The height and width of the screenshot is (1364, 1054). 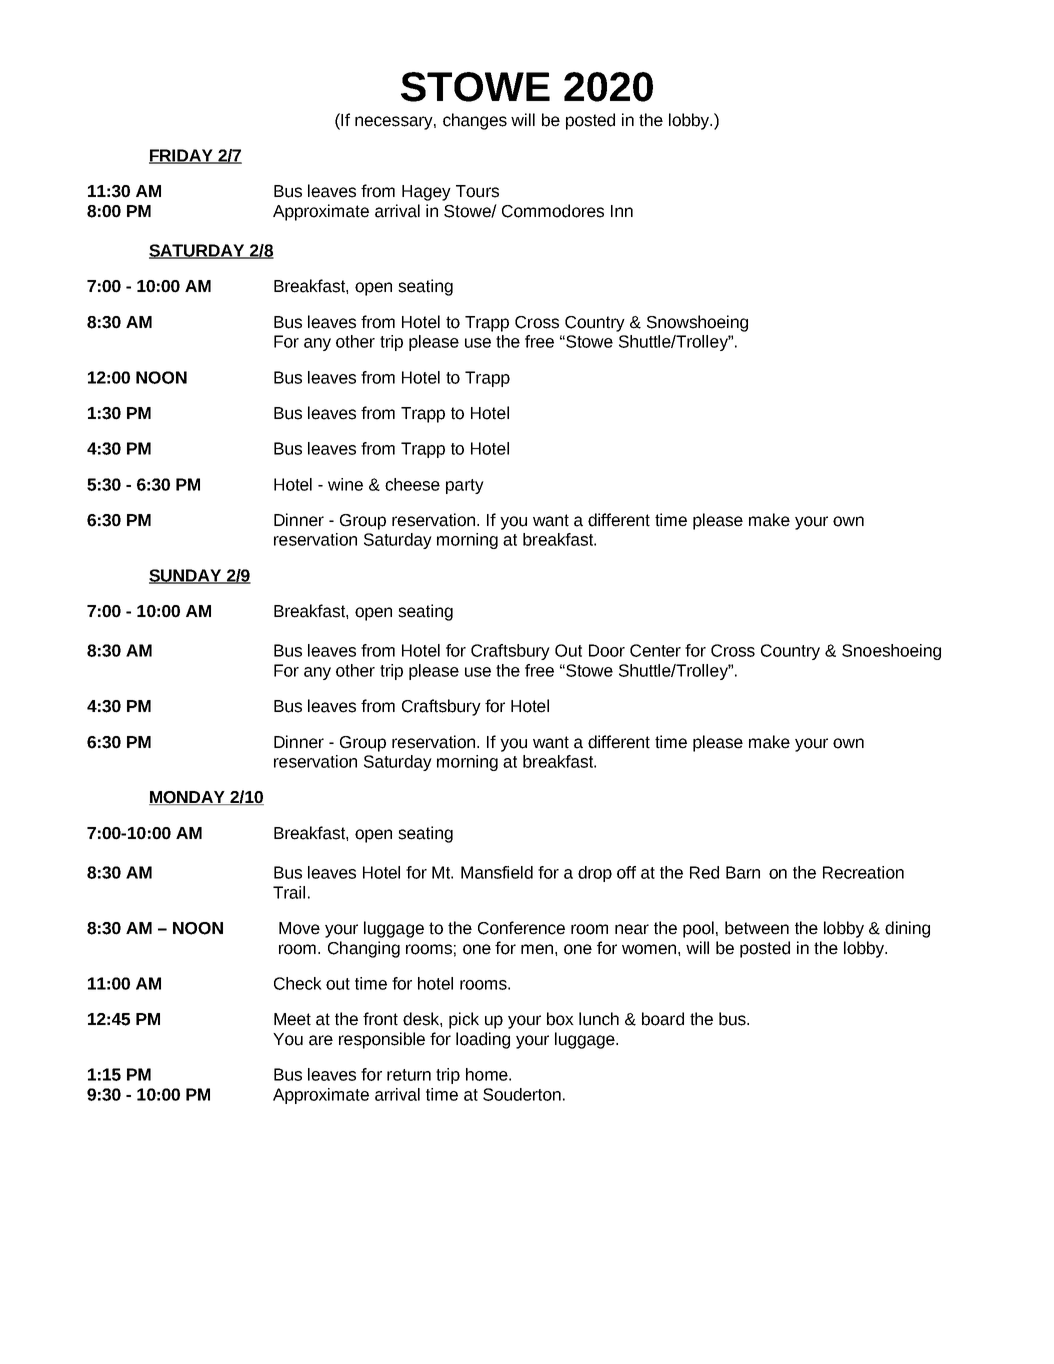 I want to click on Snowshoeing, so click(x=697, y=323).
